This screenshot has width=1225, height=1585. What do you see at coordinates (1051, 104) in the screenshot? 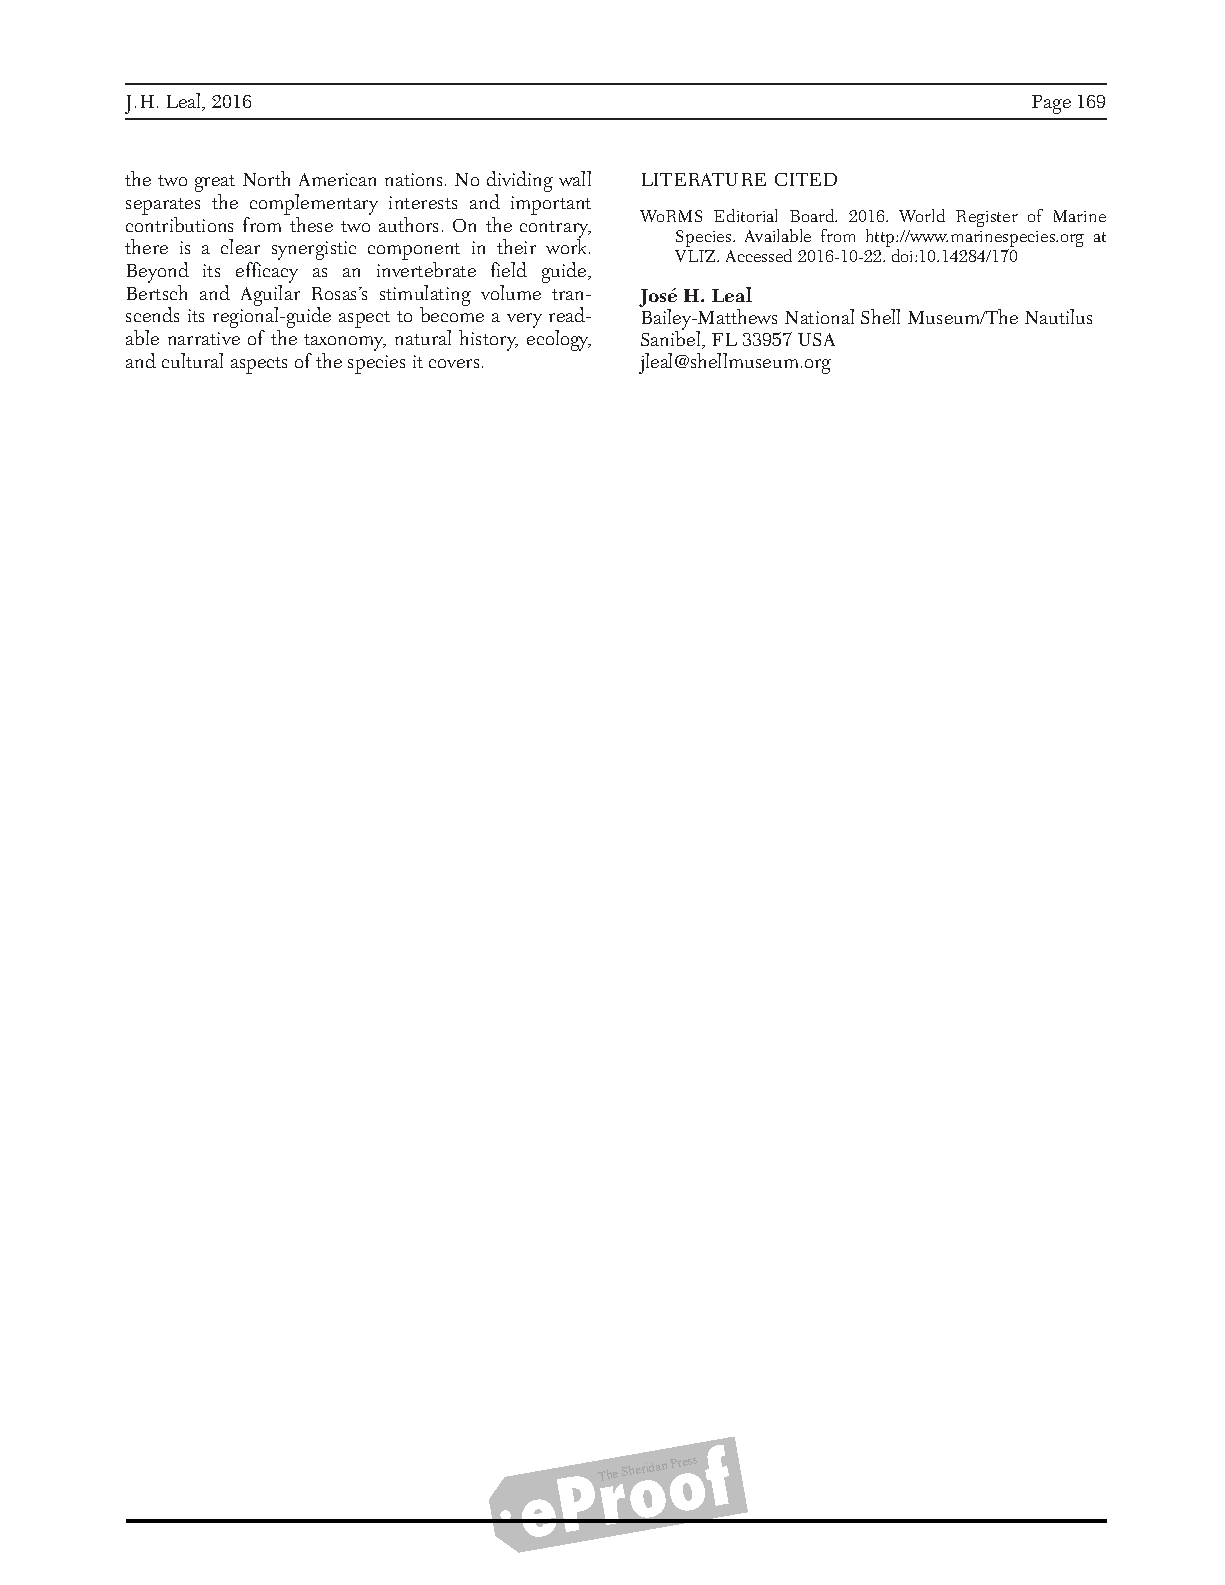
I see `Page` at bounding box center [1051, 104].
